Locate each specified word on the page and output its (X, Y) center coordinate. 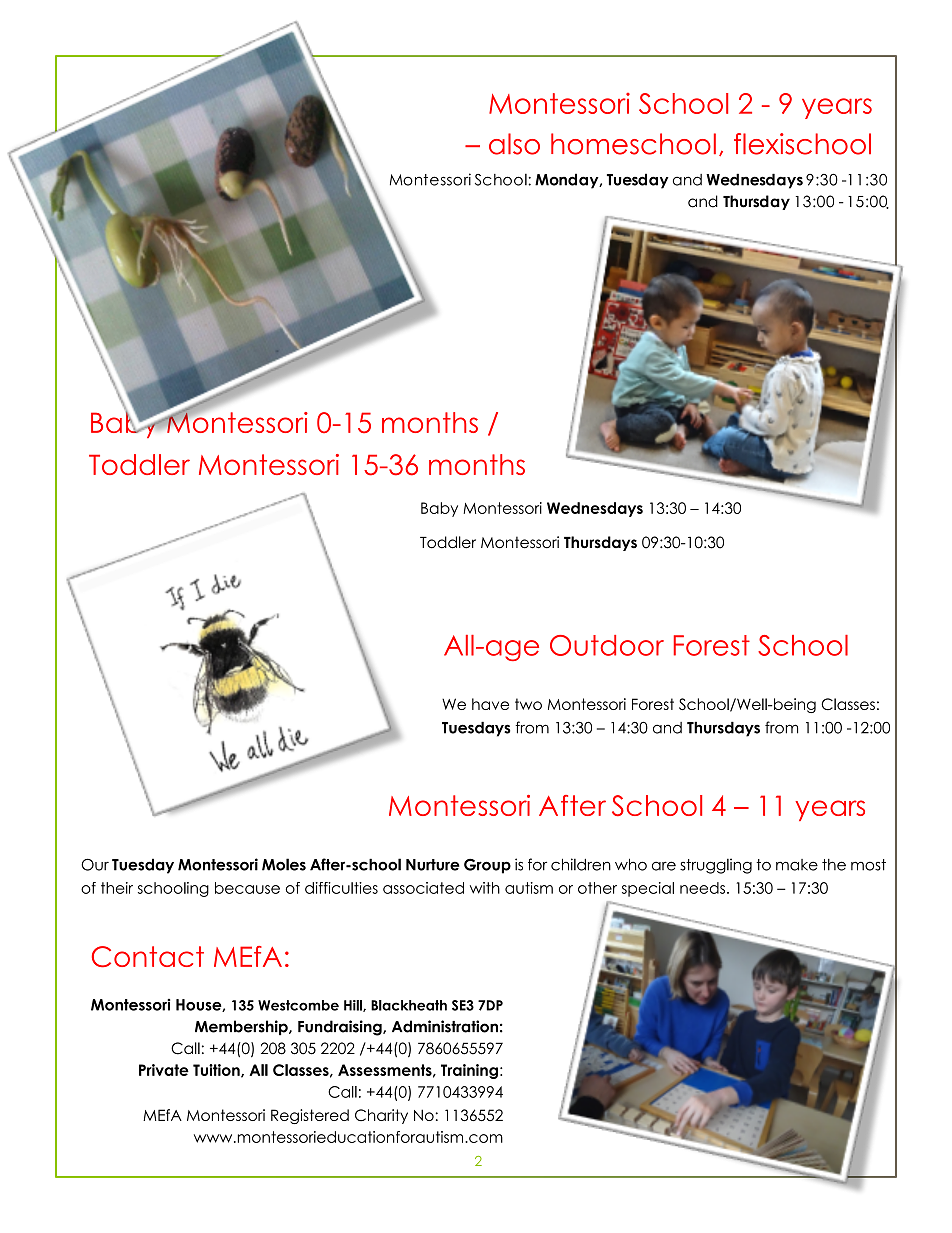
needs (702, 888)
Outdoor (607, 645)
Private (164, 1070)
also (514, 144)
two (528, 704)
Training (469, 1071)
